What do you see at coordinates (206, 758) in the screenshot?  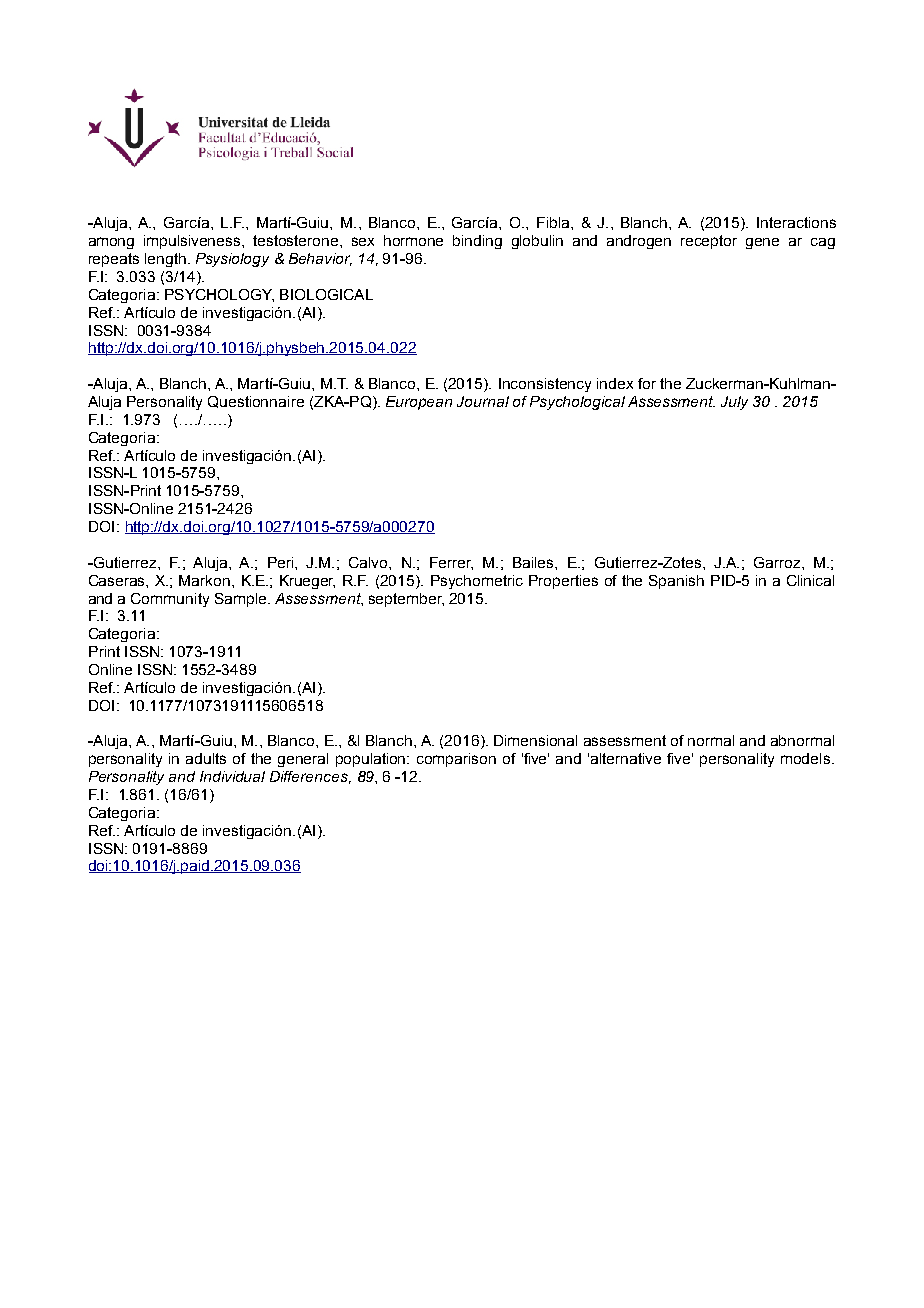 I see `adults` at bounding box center [206, 758].
